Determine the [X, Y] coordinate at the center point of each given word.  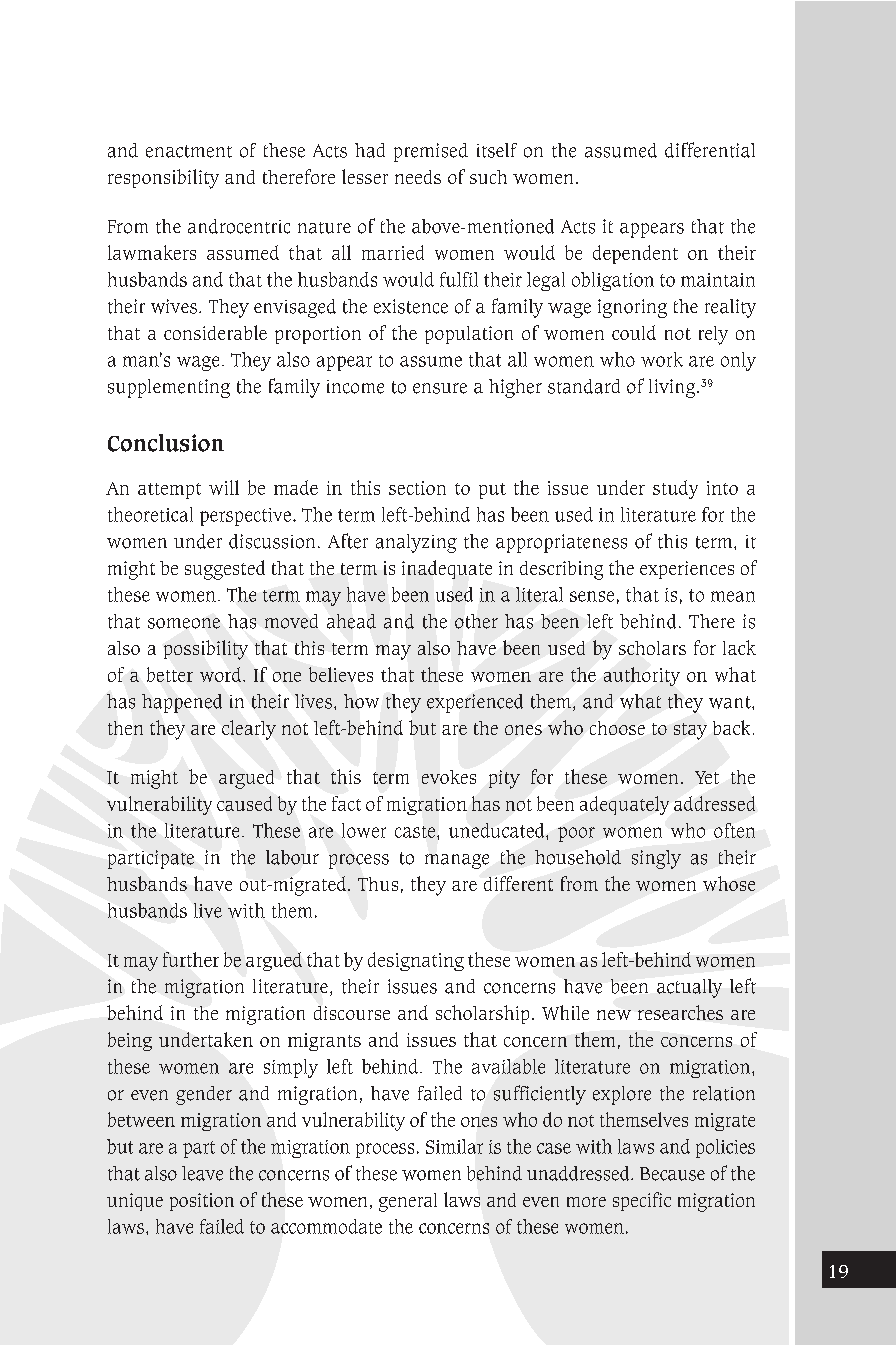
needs [418, 177]
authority [642, 676]
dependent [635, 254]
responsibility [163, 179]
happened [182, 703]
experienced [475, 703]
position [202, 1202]
